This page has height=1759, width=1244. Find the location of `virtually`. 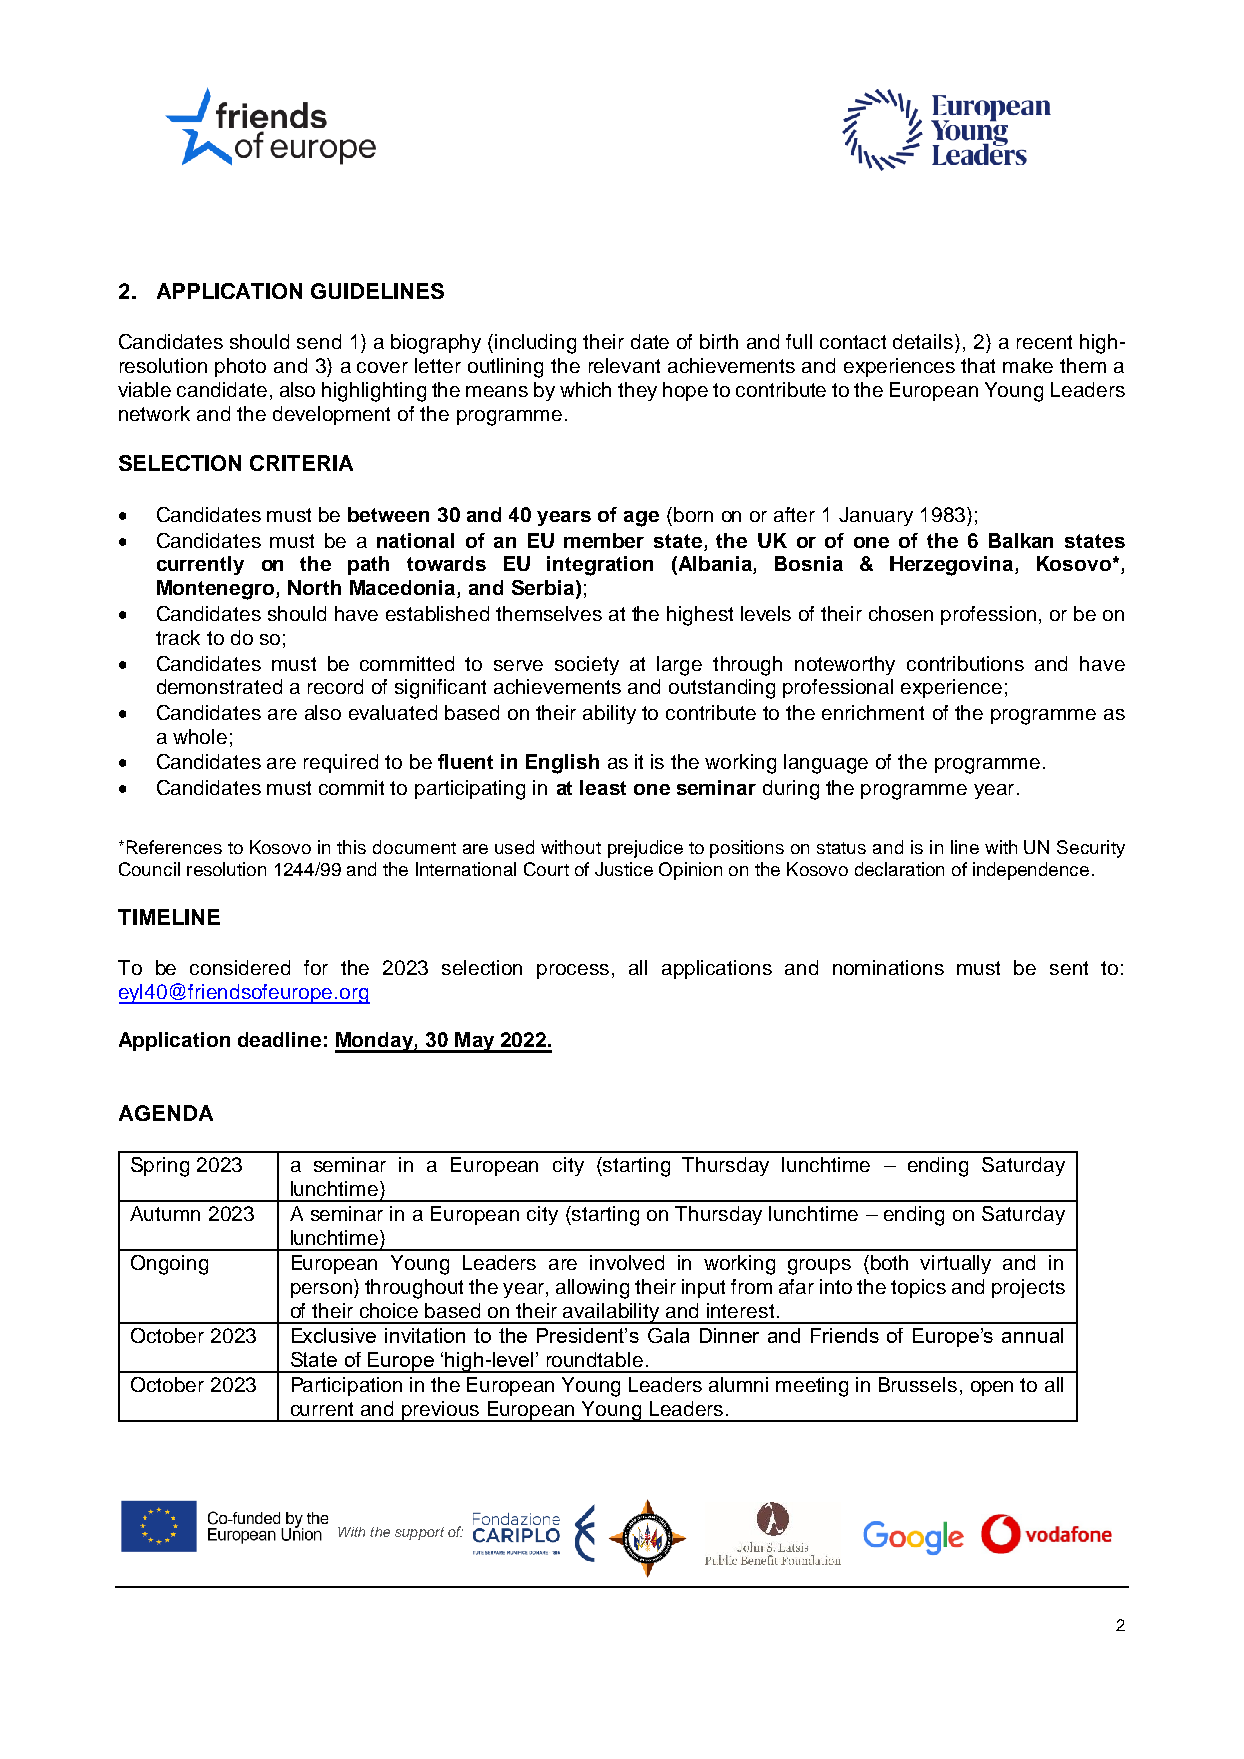

virtually is located at coordinates (955, 1264).
